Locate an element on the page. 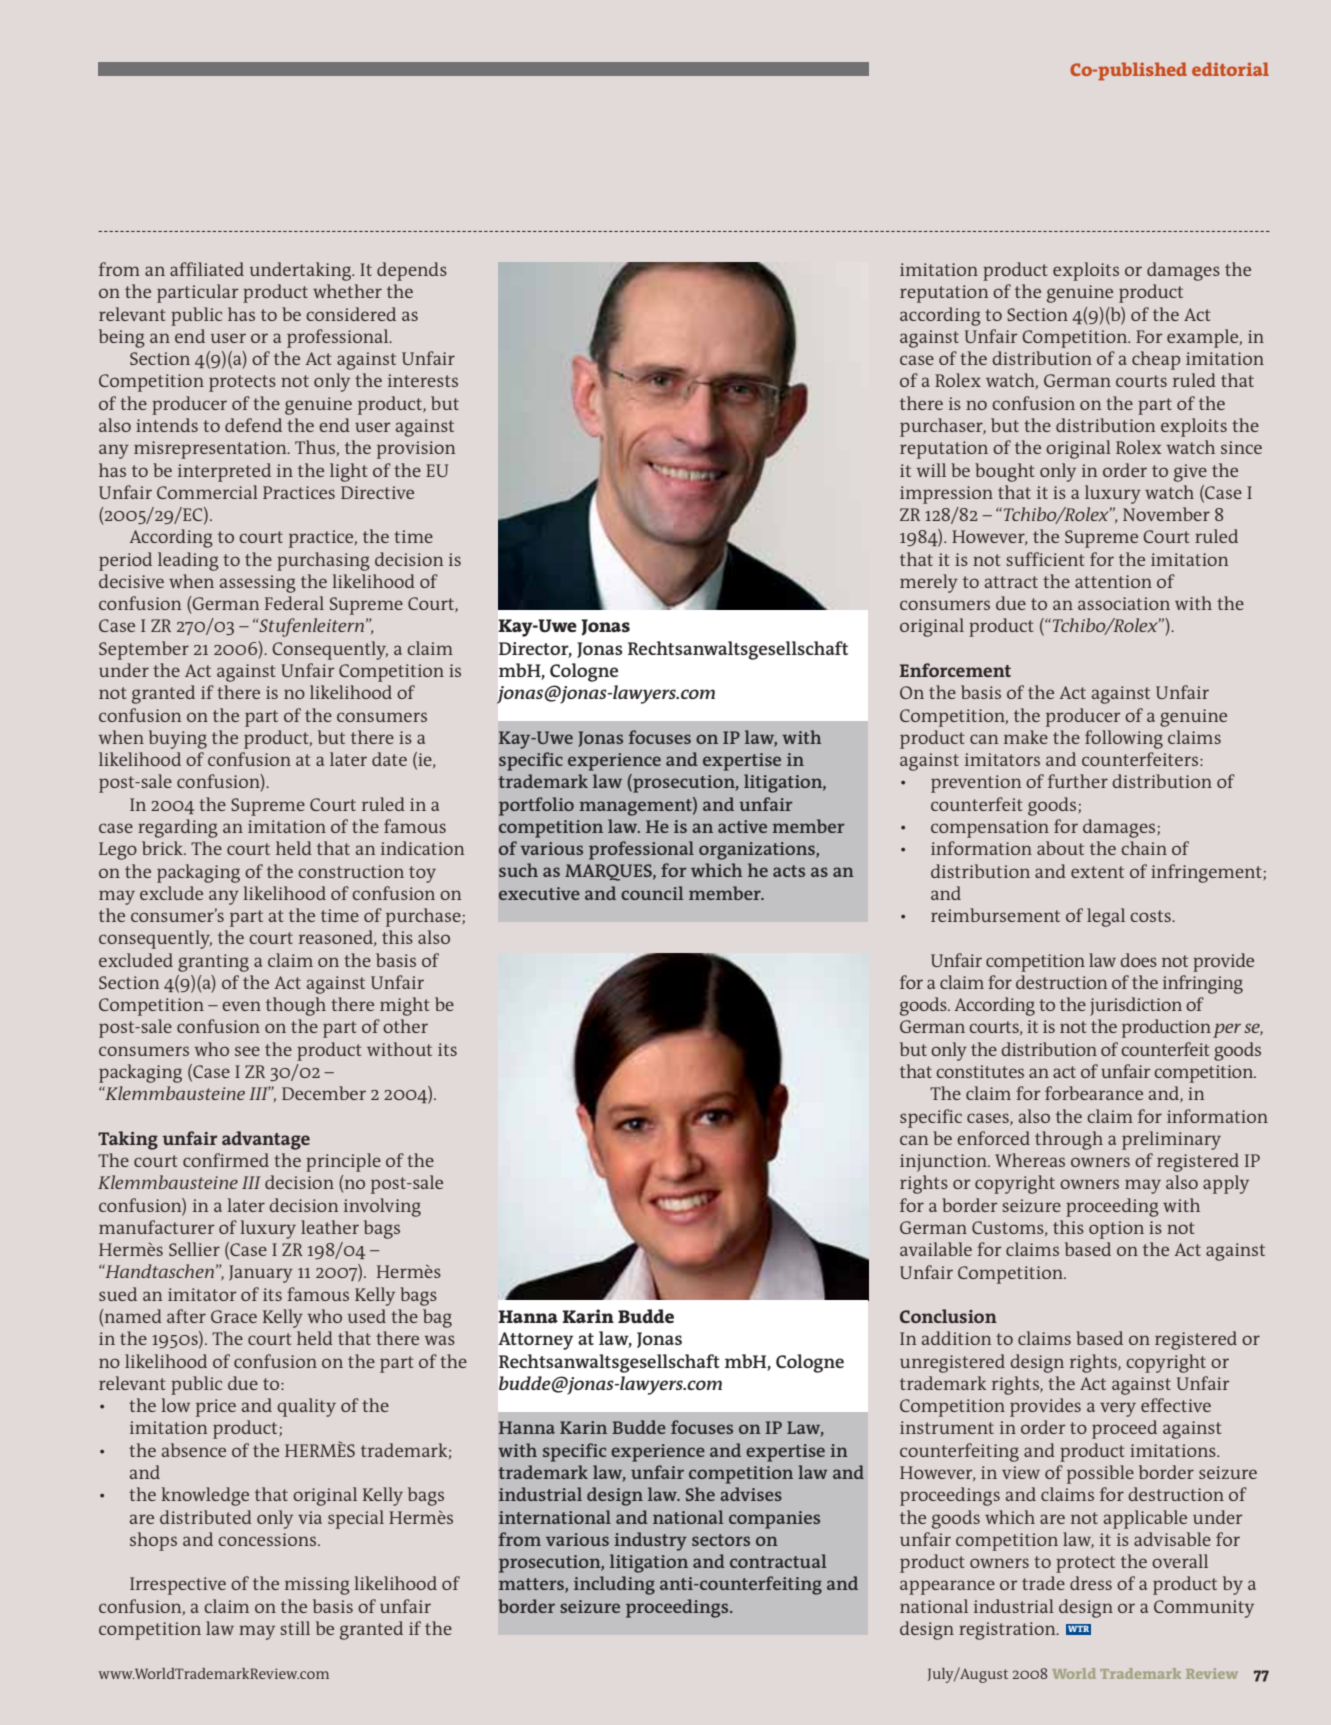 This page has height=1725, width=1331. including is located at coordinates (614, 1585).
